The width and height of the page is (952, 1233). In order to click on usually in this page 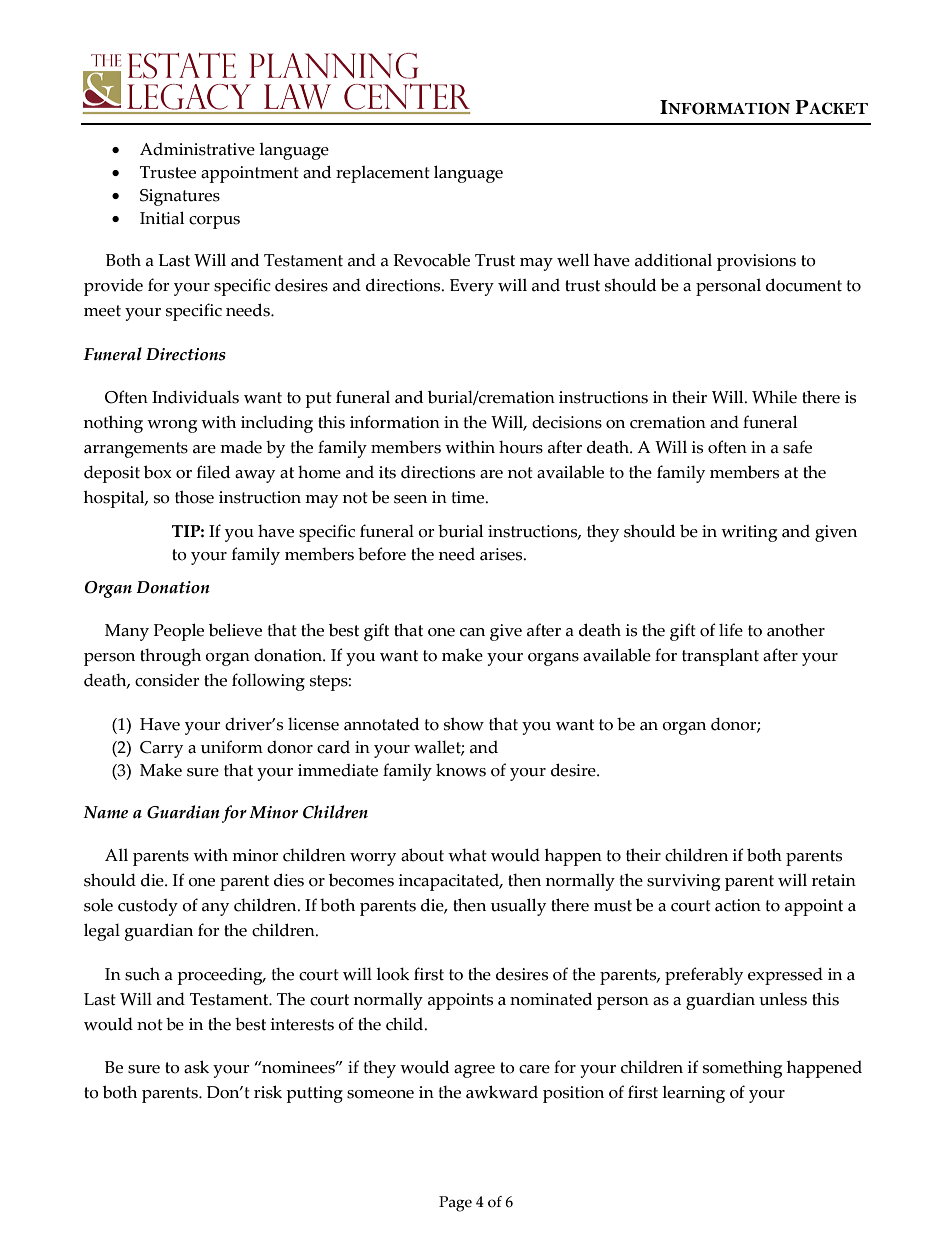, I will do `click(518, 907)`.
